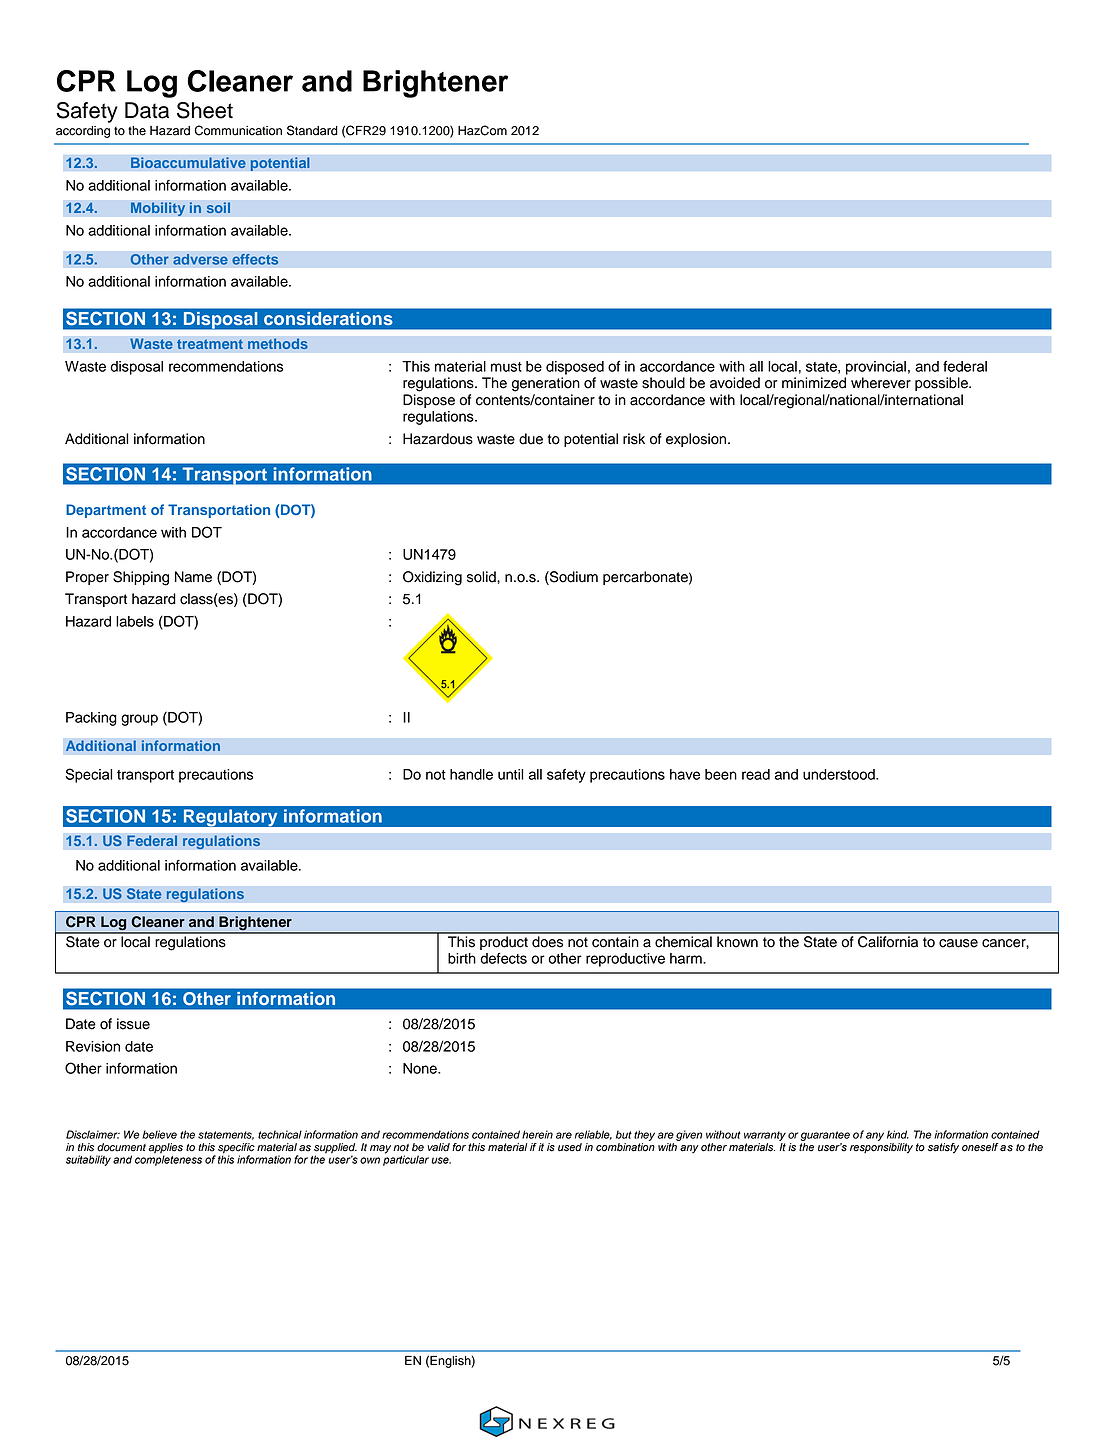 This screenshot has width=1114, height=1442. Describe the element at coordinates (840, 774) in the screenshot. I see `understood` at that location.
